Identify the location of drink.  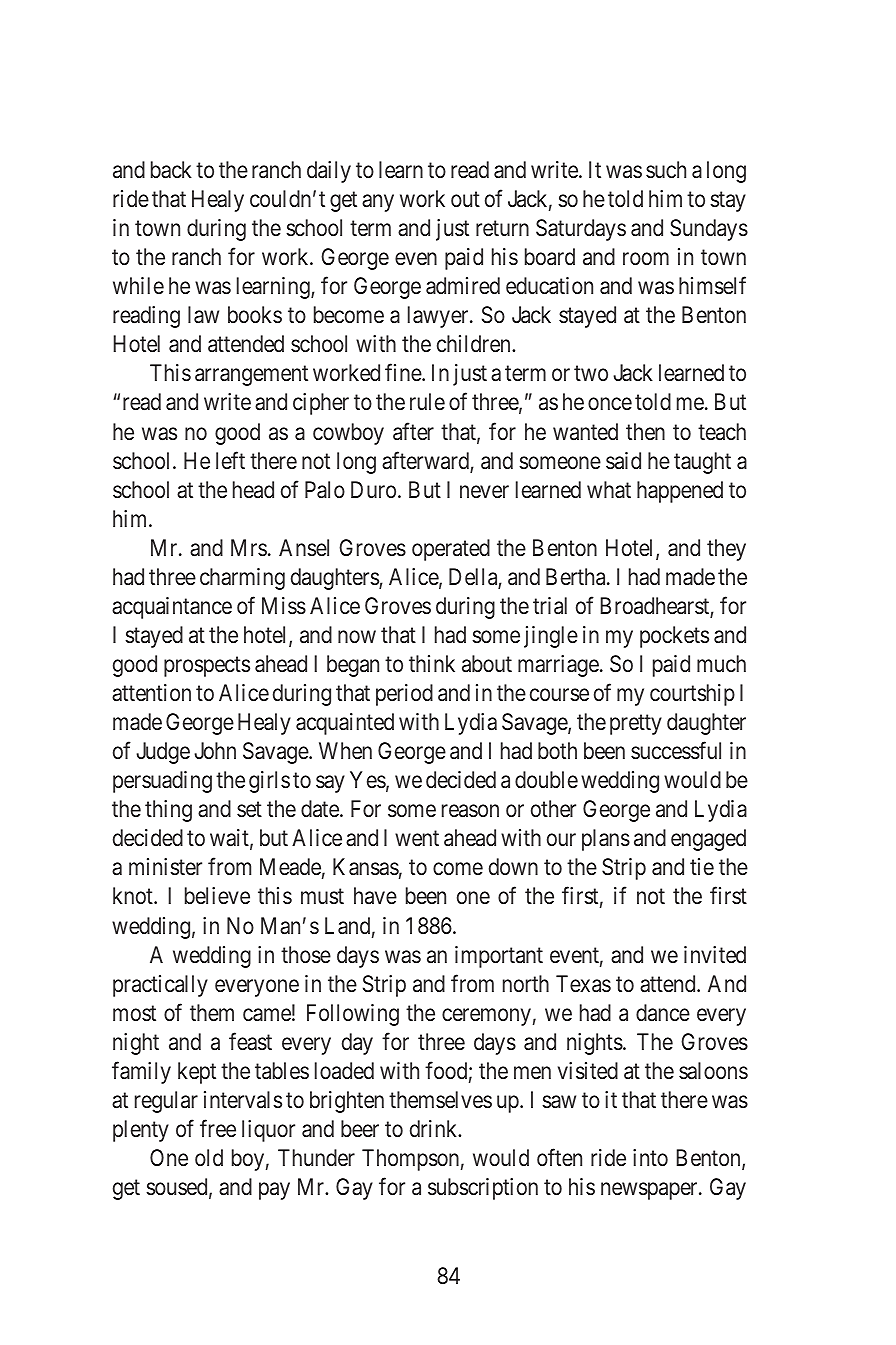
(435, 1128).
